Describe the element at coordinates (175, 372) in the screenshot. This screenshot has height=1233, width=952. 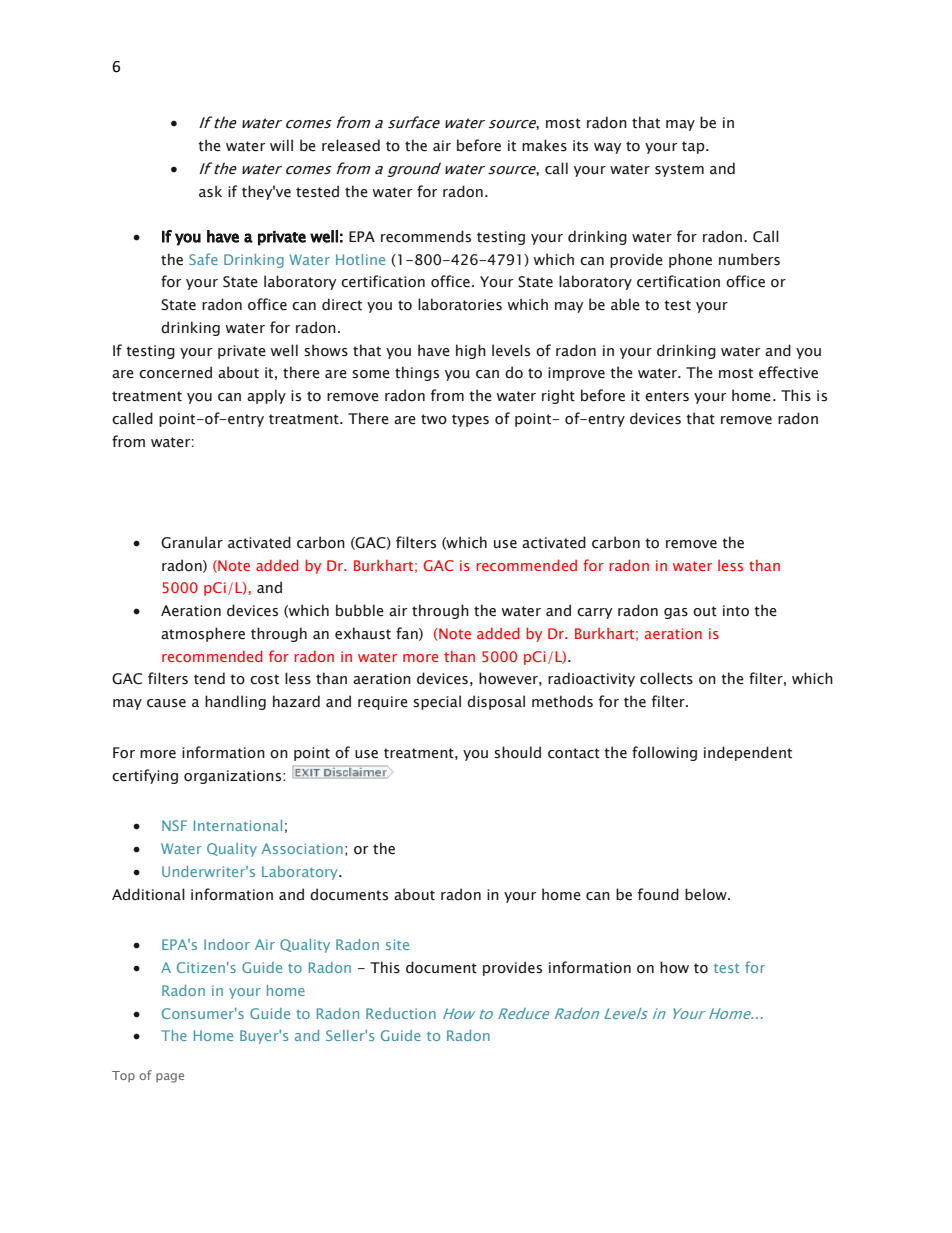
I see `concerned` at that location.
